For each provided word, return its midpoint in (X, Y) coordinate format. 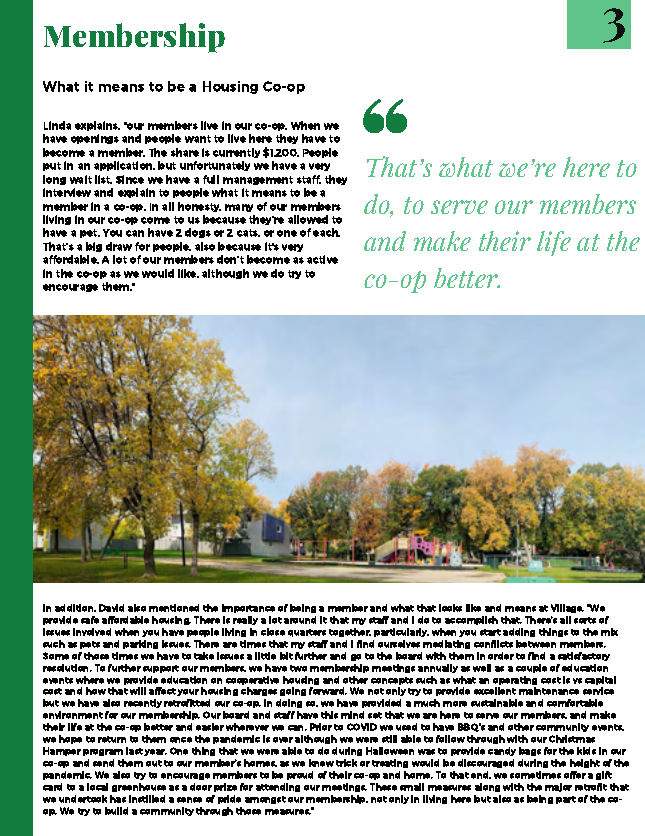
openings (95, 139)
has (118, 799)
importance (248, 608)
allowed (308, 219)
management (258, 180)
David (111, 608)
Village (567, 608)
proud (300, 775)
